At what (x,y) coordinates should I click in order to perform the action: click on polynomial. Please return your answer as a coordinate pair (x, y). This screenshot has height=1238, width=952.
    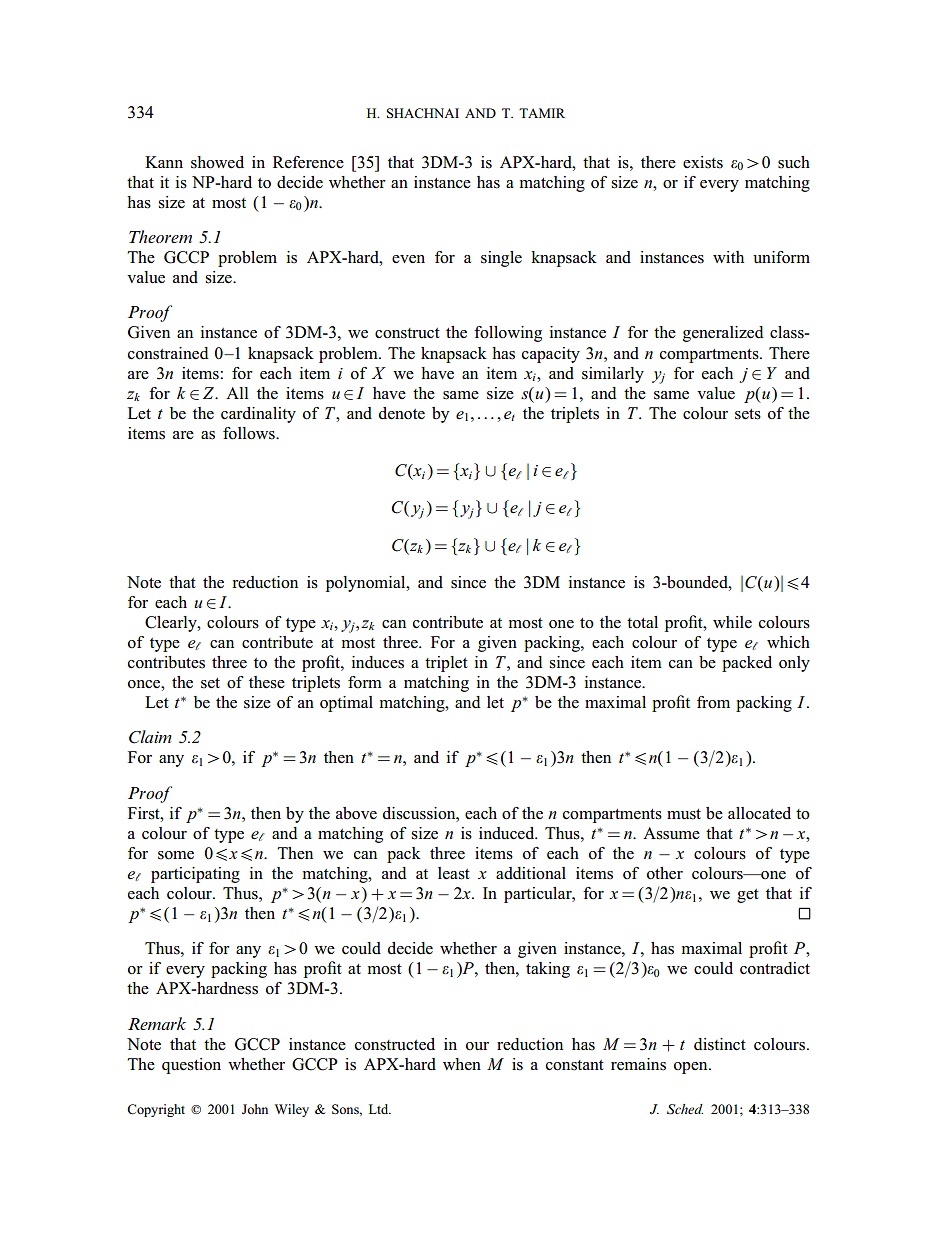
    Looking at the image, I should click on (367, 584).
